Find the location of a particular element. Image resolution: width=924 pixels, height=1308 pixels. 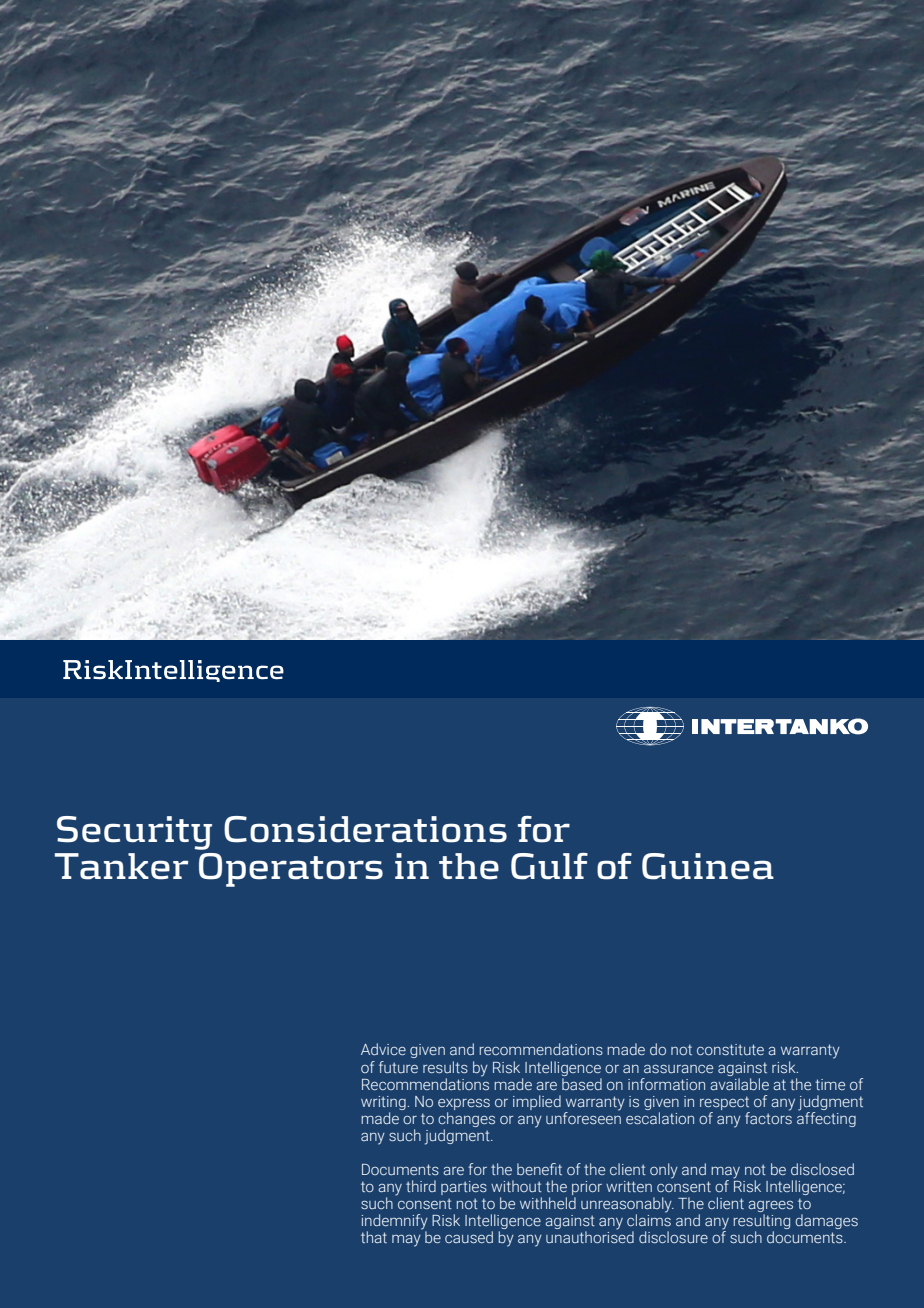

Guinea is located at coordinates (708, 866).
